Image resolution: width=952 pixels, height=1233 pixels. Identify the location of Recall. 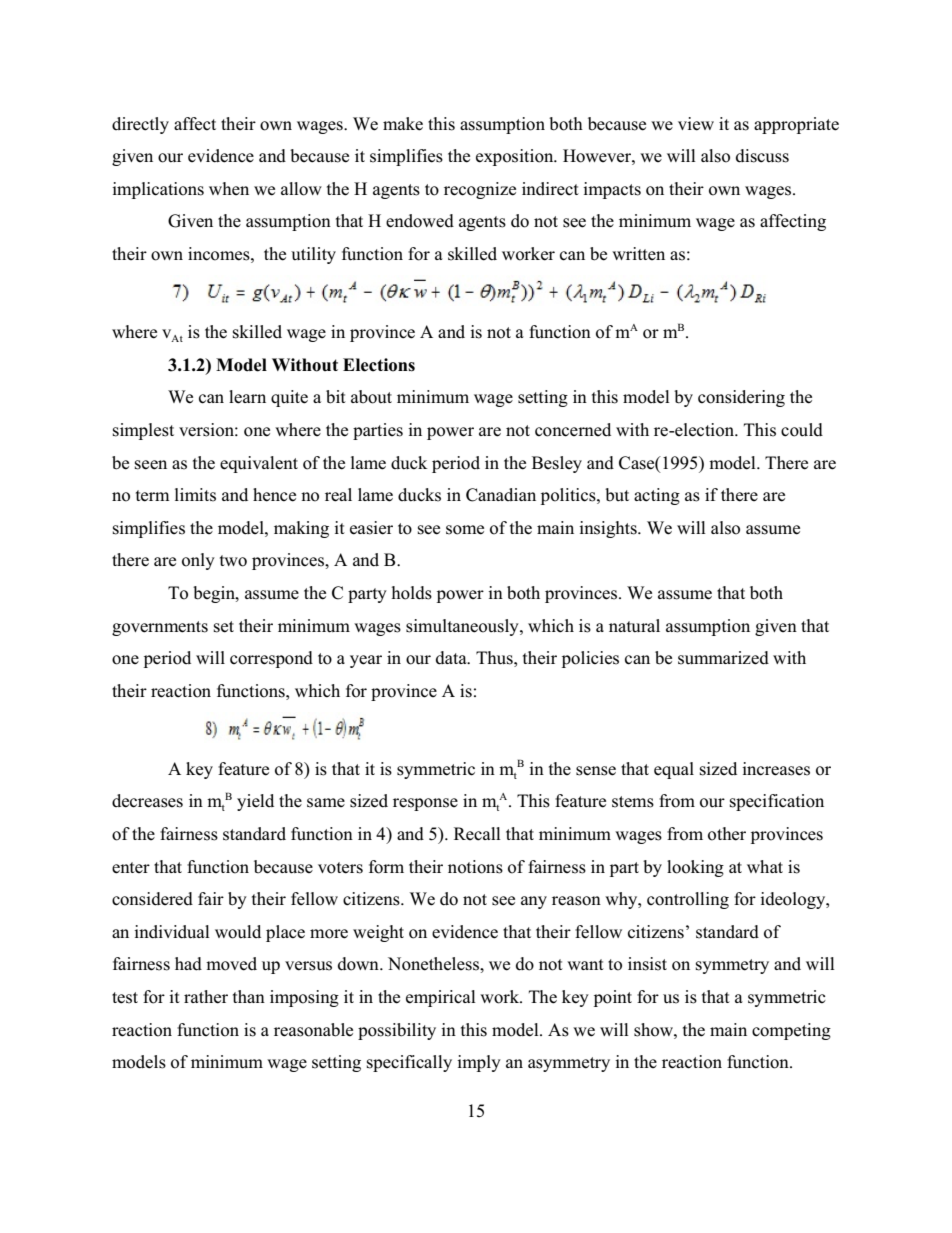
(477, 834).
